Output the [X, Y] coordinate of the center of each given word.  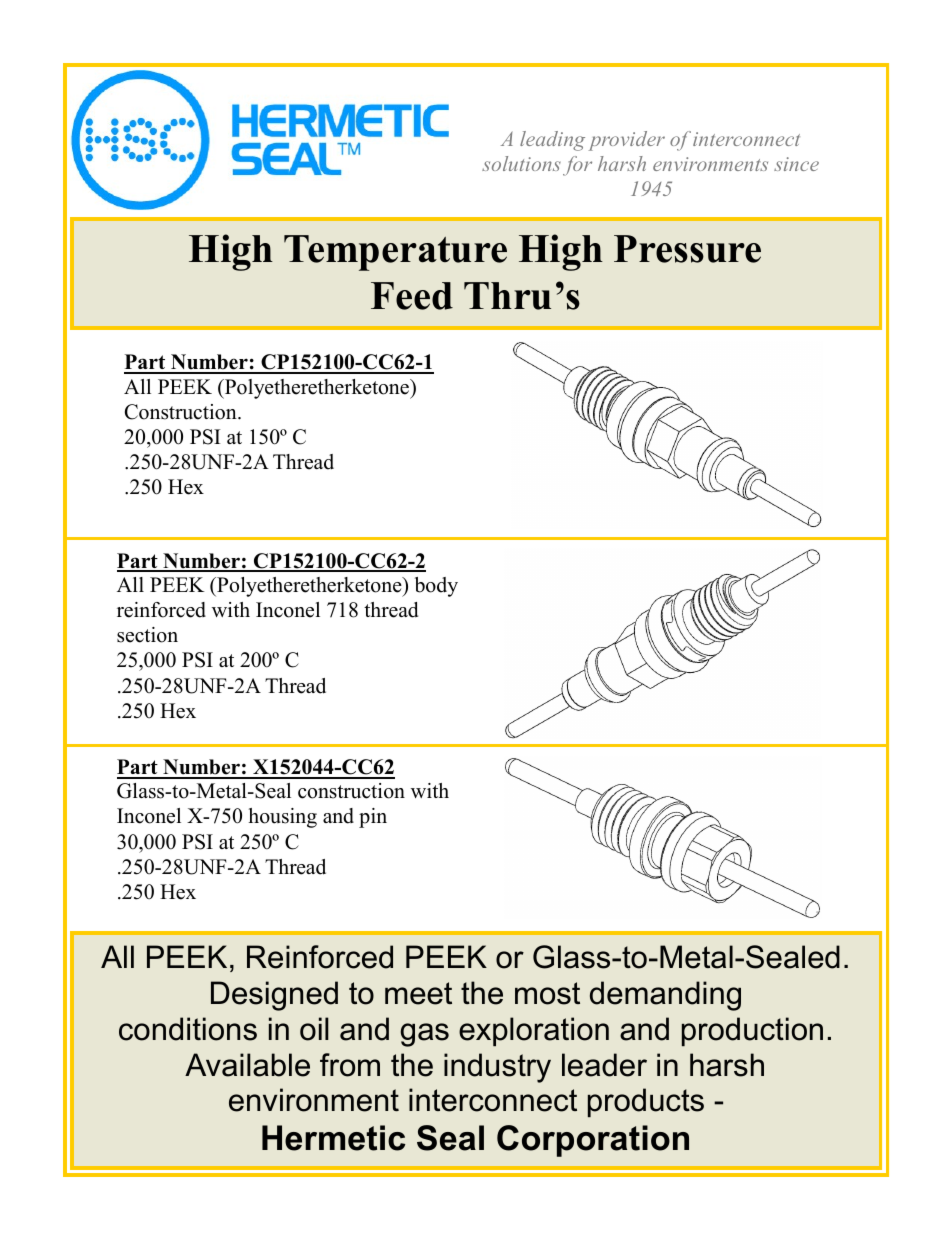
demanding [665, 996]
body [436, 587]
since [796, 164]
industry [497, 1068]
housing [283, 818]
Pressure [687, 249]
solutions [521, 163]
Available [247, 1065]
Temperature [395, 253]
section [147, 635]
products [646, 1102]
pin [373, 818]
